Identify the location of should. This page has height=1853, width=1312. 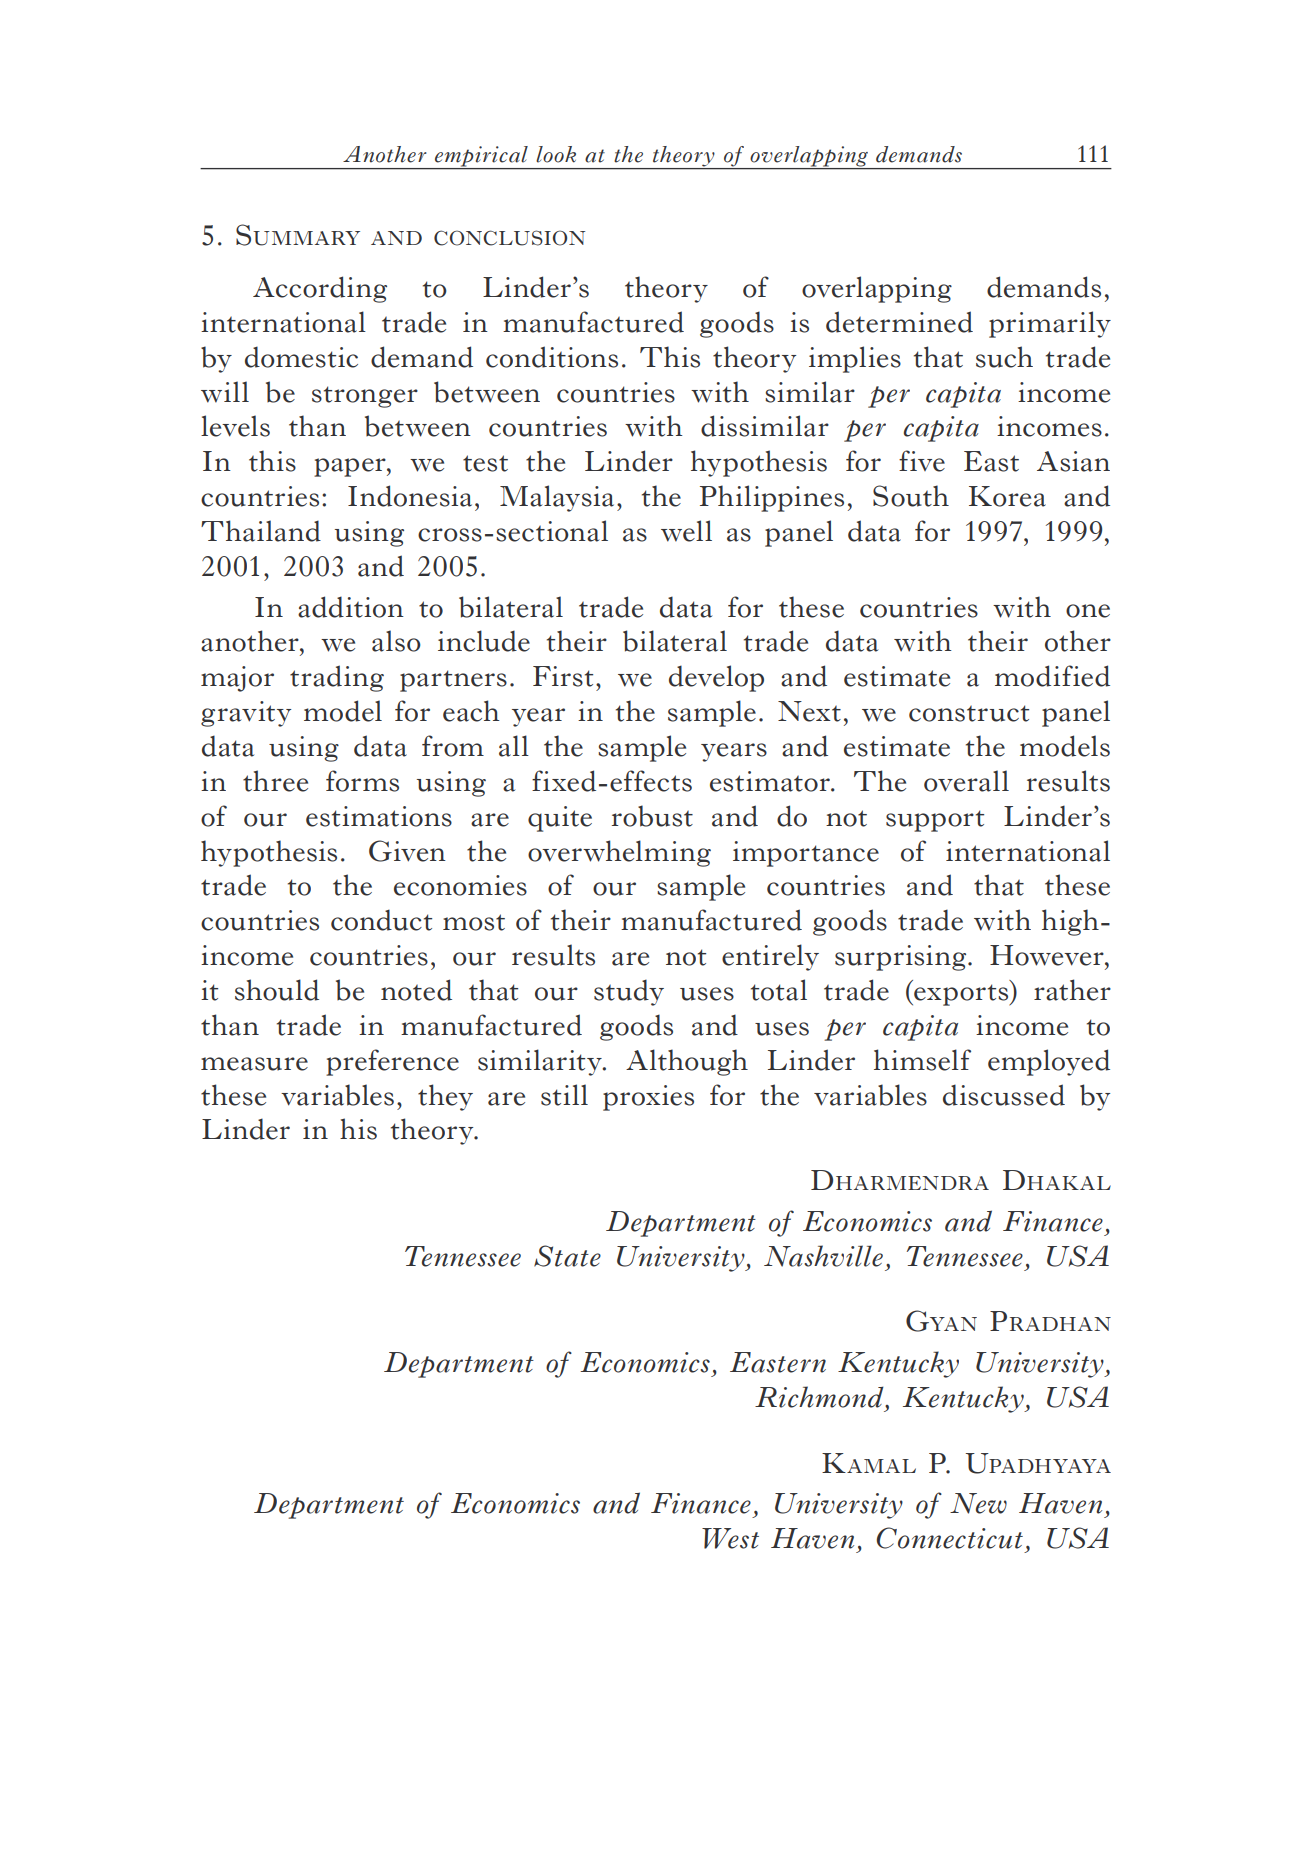
(277, 990).
